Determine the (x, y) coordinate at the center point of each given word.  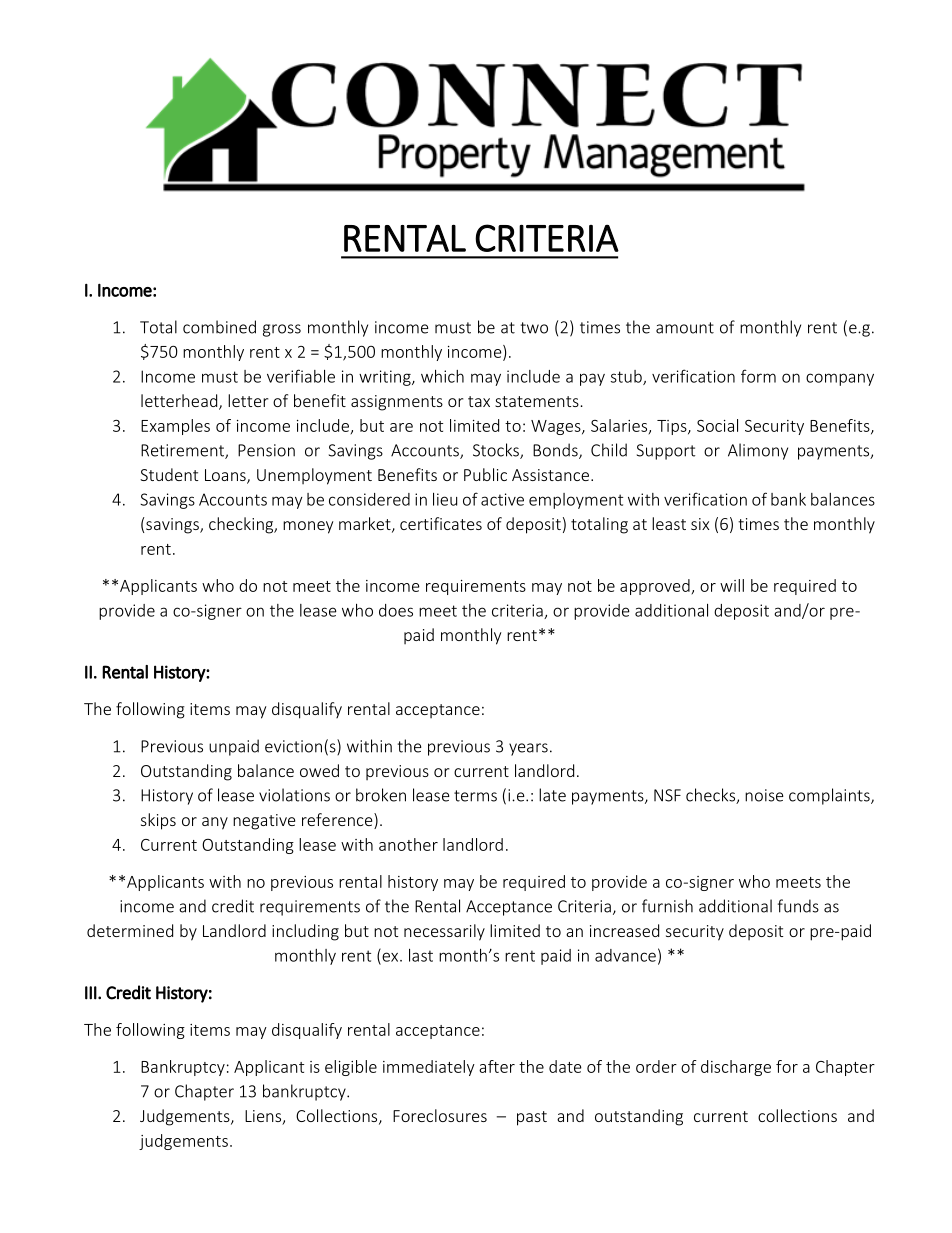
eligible (351, 1068)
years (528, 749)
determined (130, 930)
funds (798, 906)
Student (169, 474)
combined (219, 327)
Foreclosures (440, 1115)
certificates (441, 523)
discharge (736, 1068)
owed (319, 770)
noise (764, 795)
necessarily (444, 932)
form (758, 376)
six (700, 524)
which (442, 376)
